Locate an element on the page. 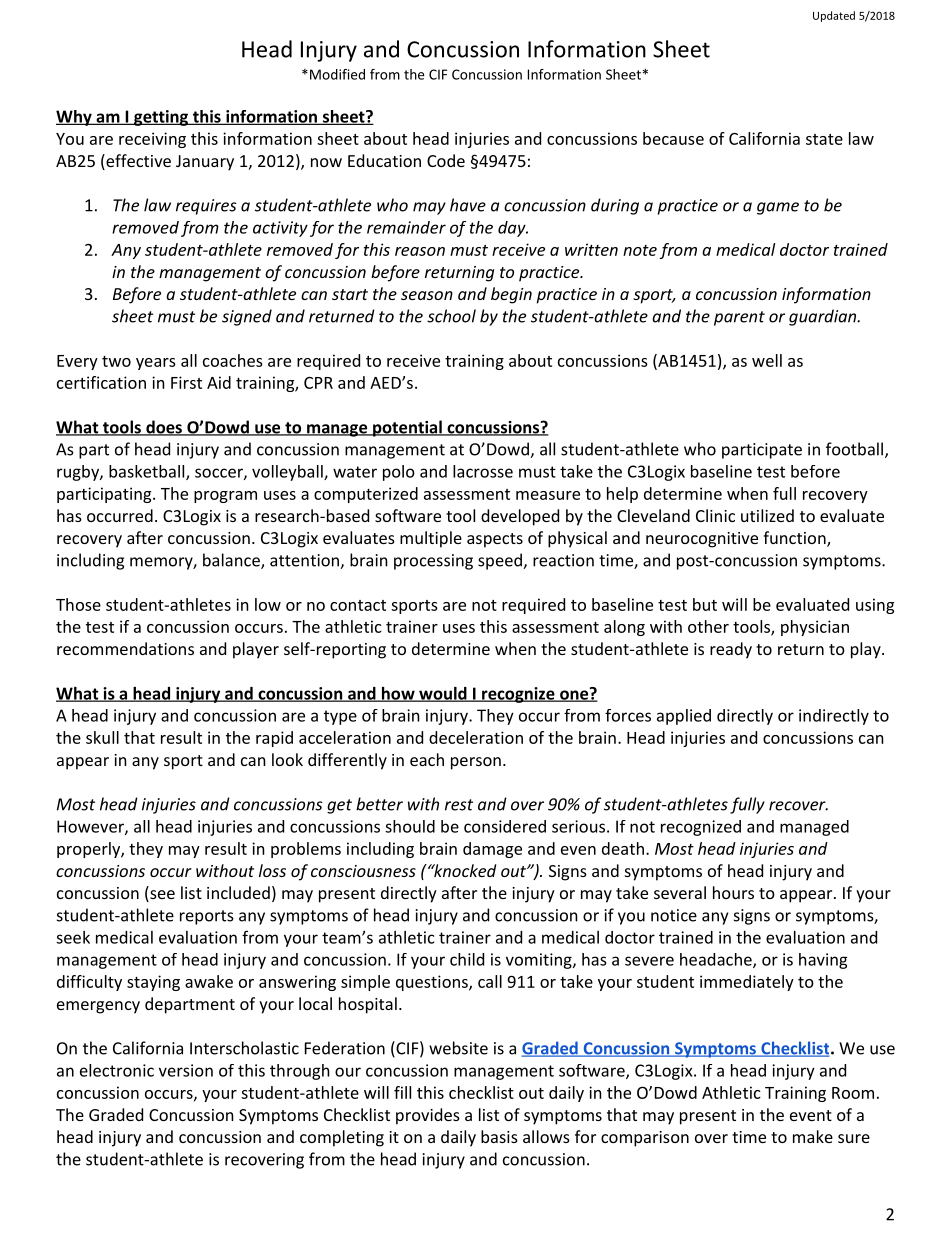  parent is located at coordinates (739, 318).
